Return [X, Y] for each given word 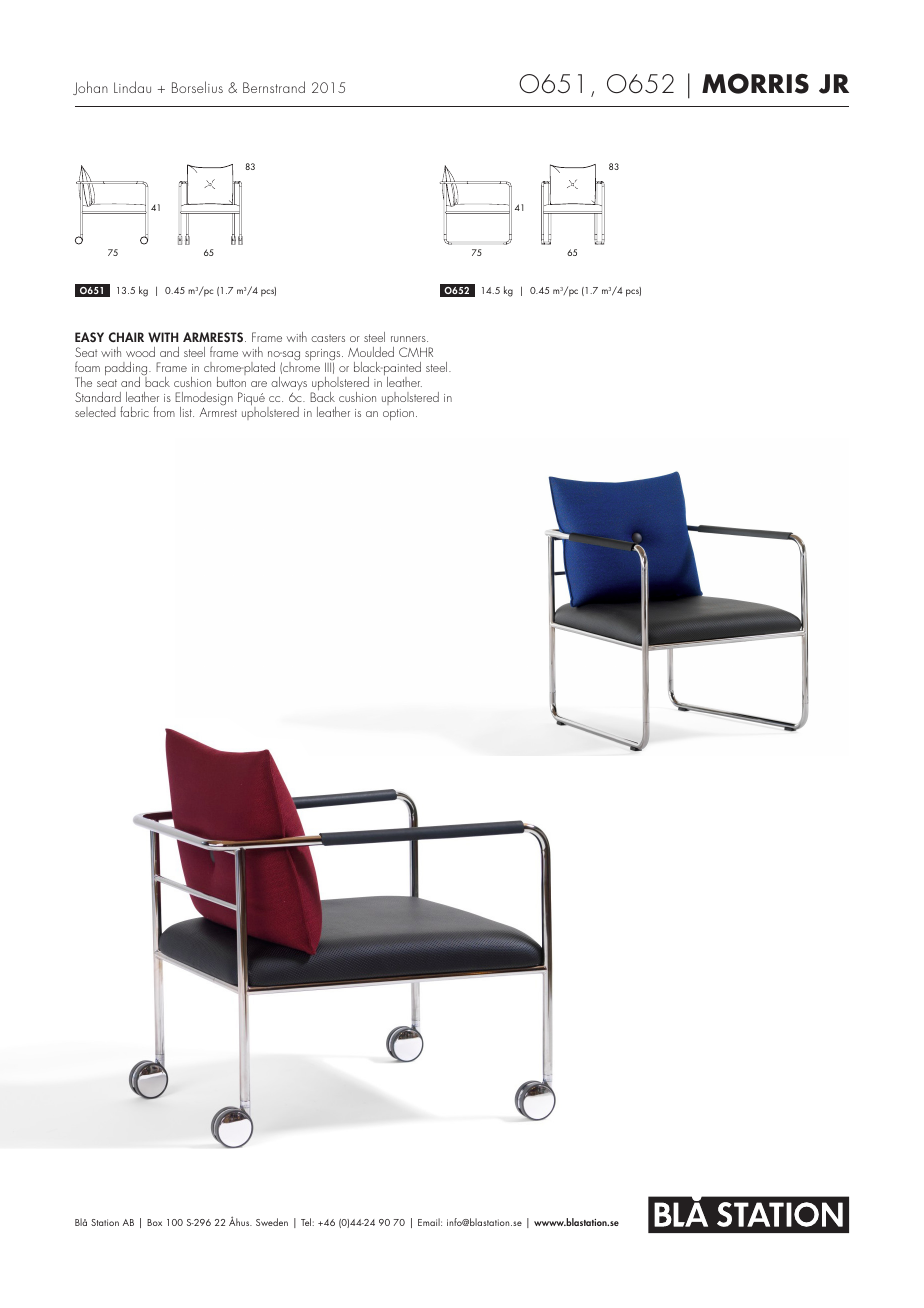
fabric [134, 411]
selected [95, 412]
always [289, 383]
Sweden [272, 1222]
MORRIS [755, 83]
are [259, 384]
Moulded [371, 352]
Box [154, 1222]
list [187, 412]
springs [324, 356]
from [164, 411]
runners [409, 339]
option [398, 414]
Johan [90, 88]
